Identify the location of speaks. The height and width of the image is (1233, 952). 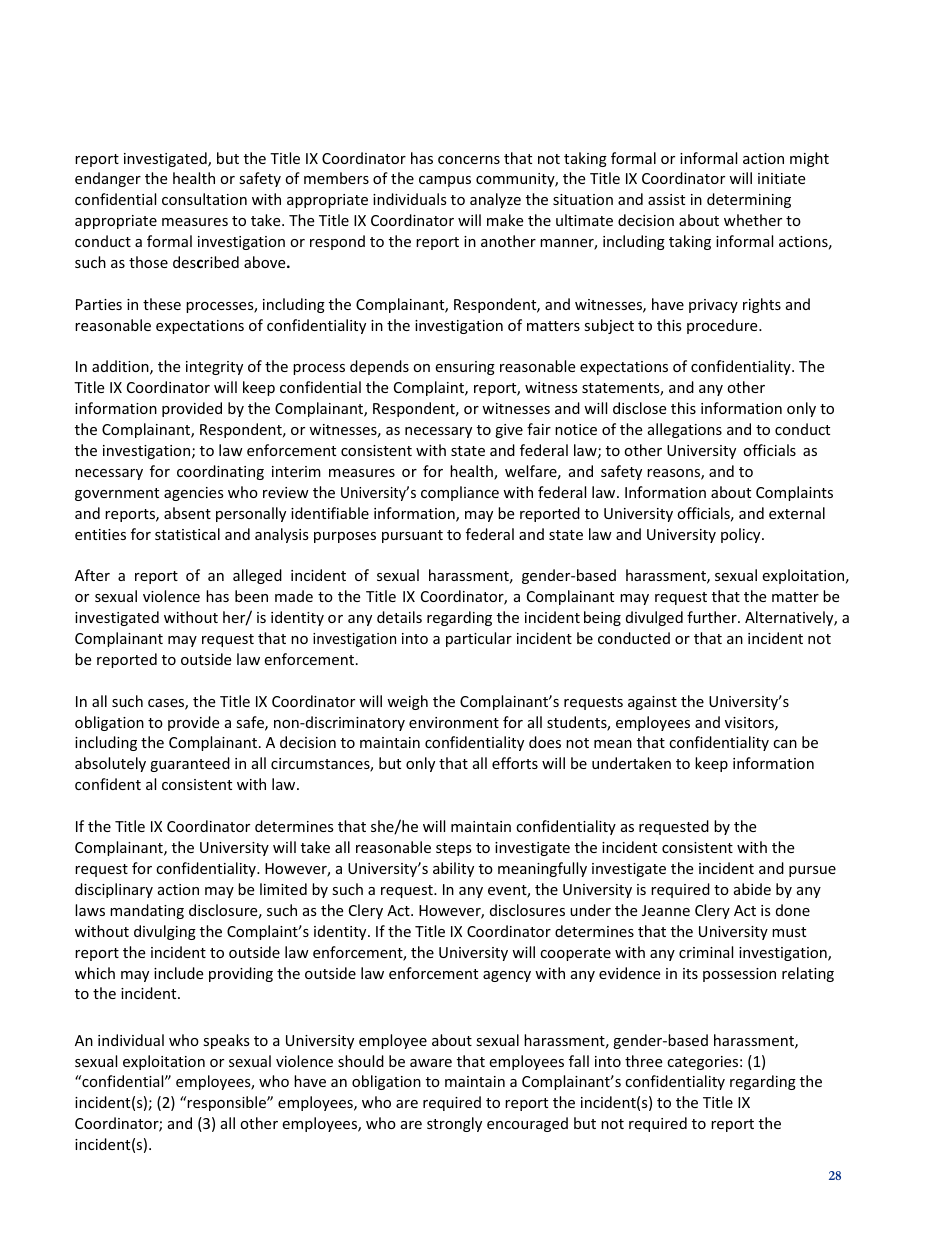
(226, 1041).
